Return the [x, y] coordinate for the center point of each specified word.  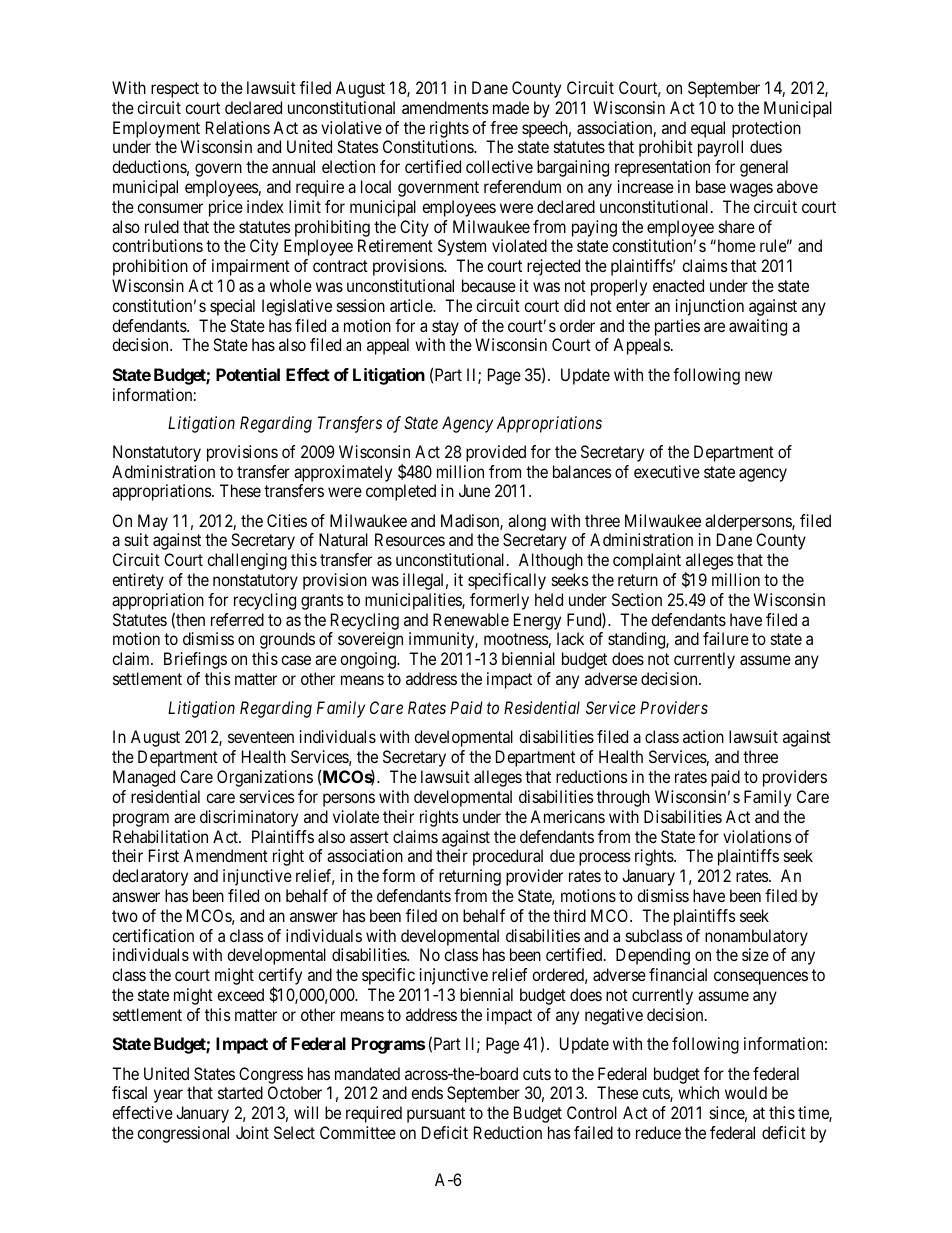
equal [708, 129]
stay [445, 328]
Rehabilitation [160, 836]
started [240, 1092]
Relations [238, 127]
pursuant [436, 1115]
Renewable [471, 619]
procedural [508, 857]
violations [757, 836]
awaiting [758, 327]
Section [637, 599]
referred [237, 619]
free [504, 127]
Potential [248, 374]
